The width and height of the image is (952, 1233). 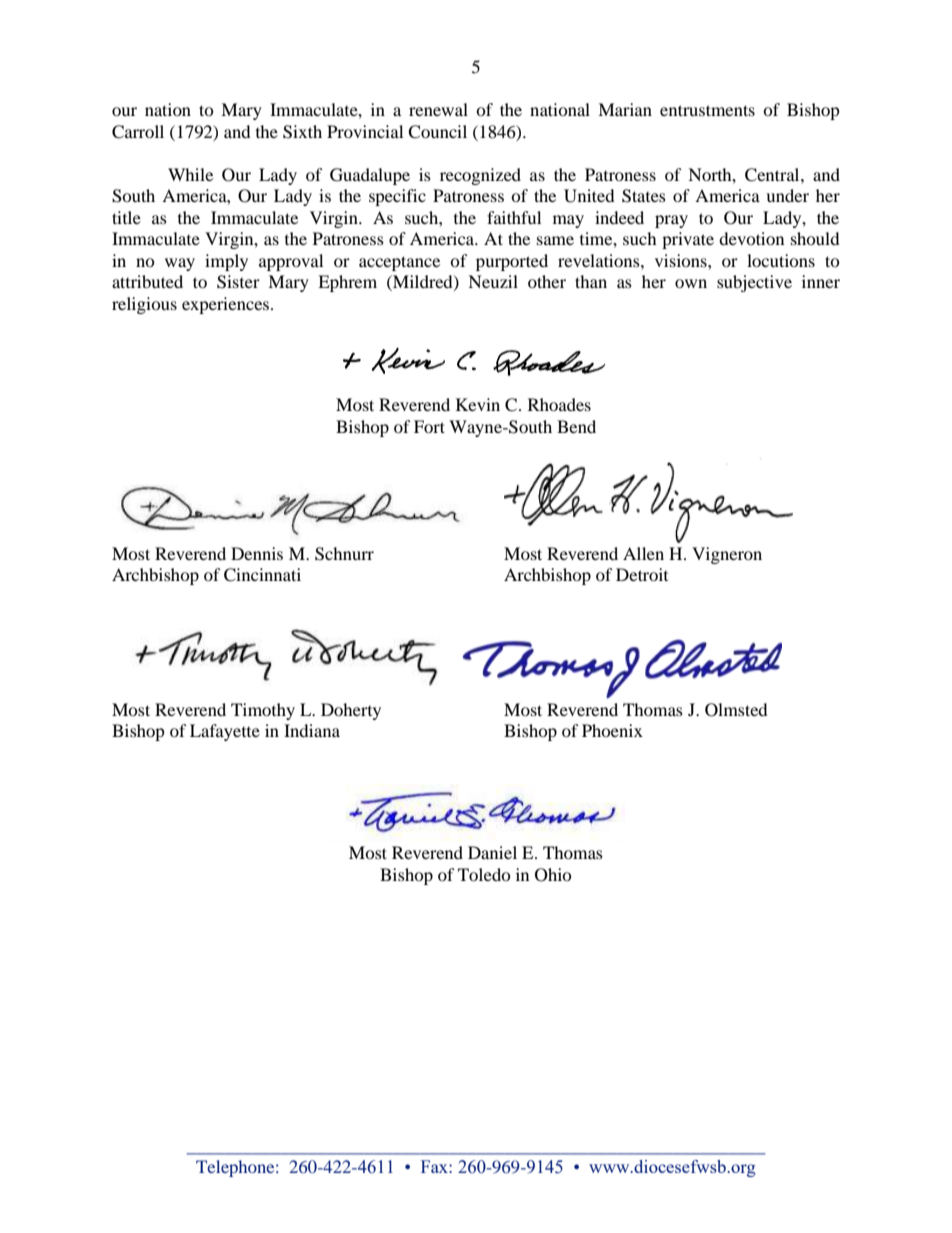 I want to click on Lafayette, so click(x=225, y=732).
